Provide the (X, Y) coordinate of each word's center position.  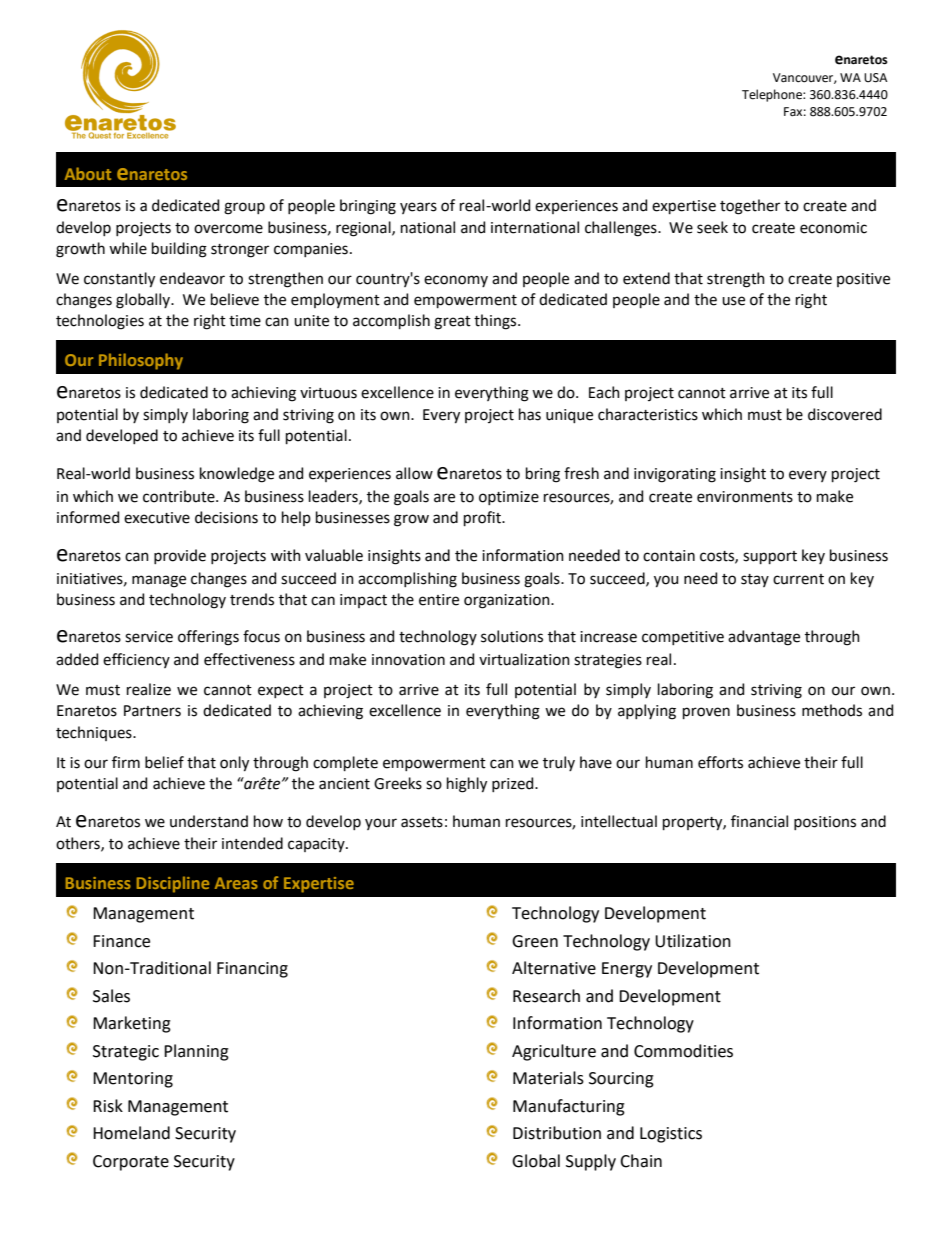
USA (876, 78)
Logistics (671, 1135)
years (418, 208)
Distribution (557, 1133)
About (88, 173)
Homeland (131, 1133)
